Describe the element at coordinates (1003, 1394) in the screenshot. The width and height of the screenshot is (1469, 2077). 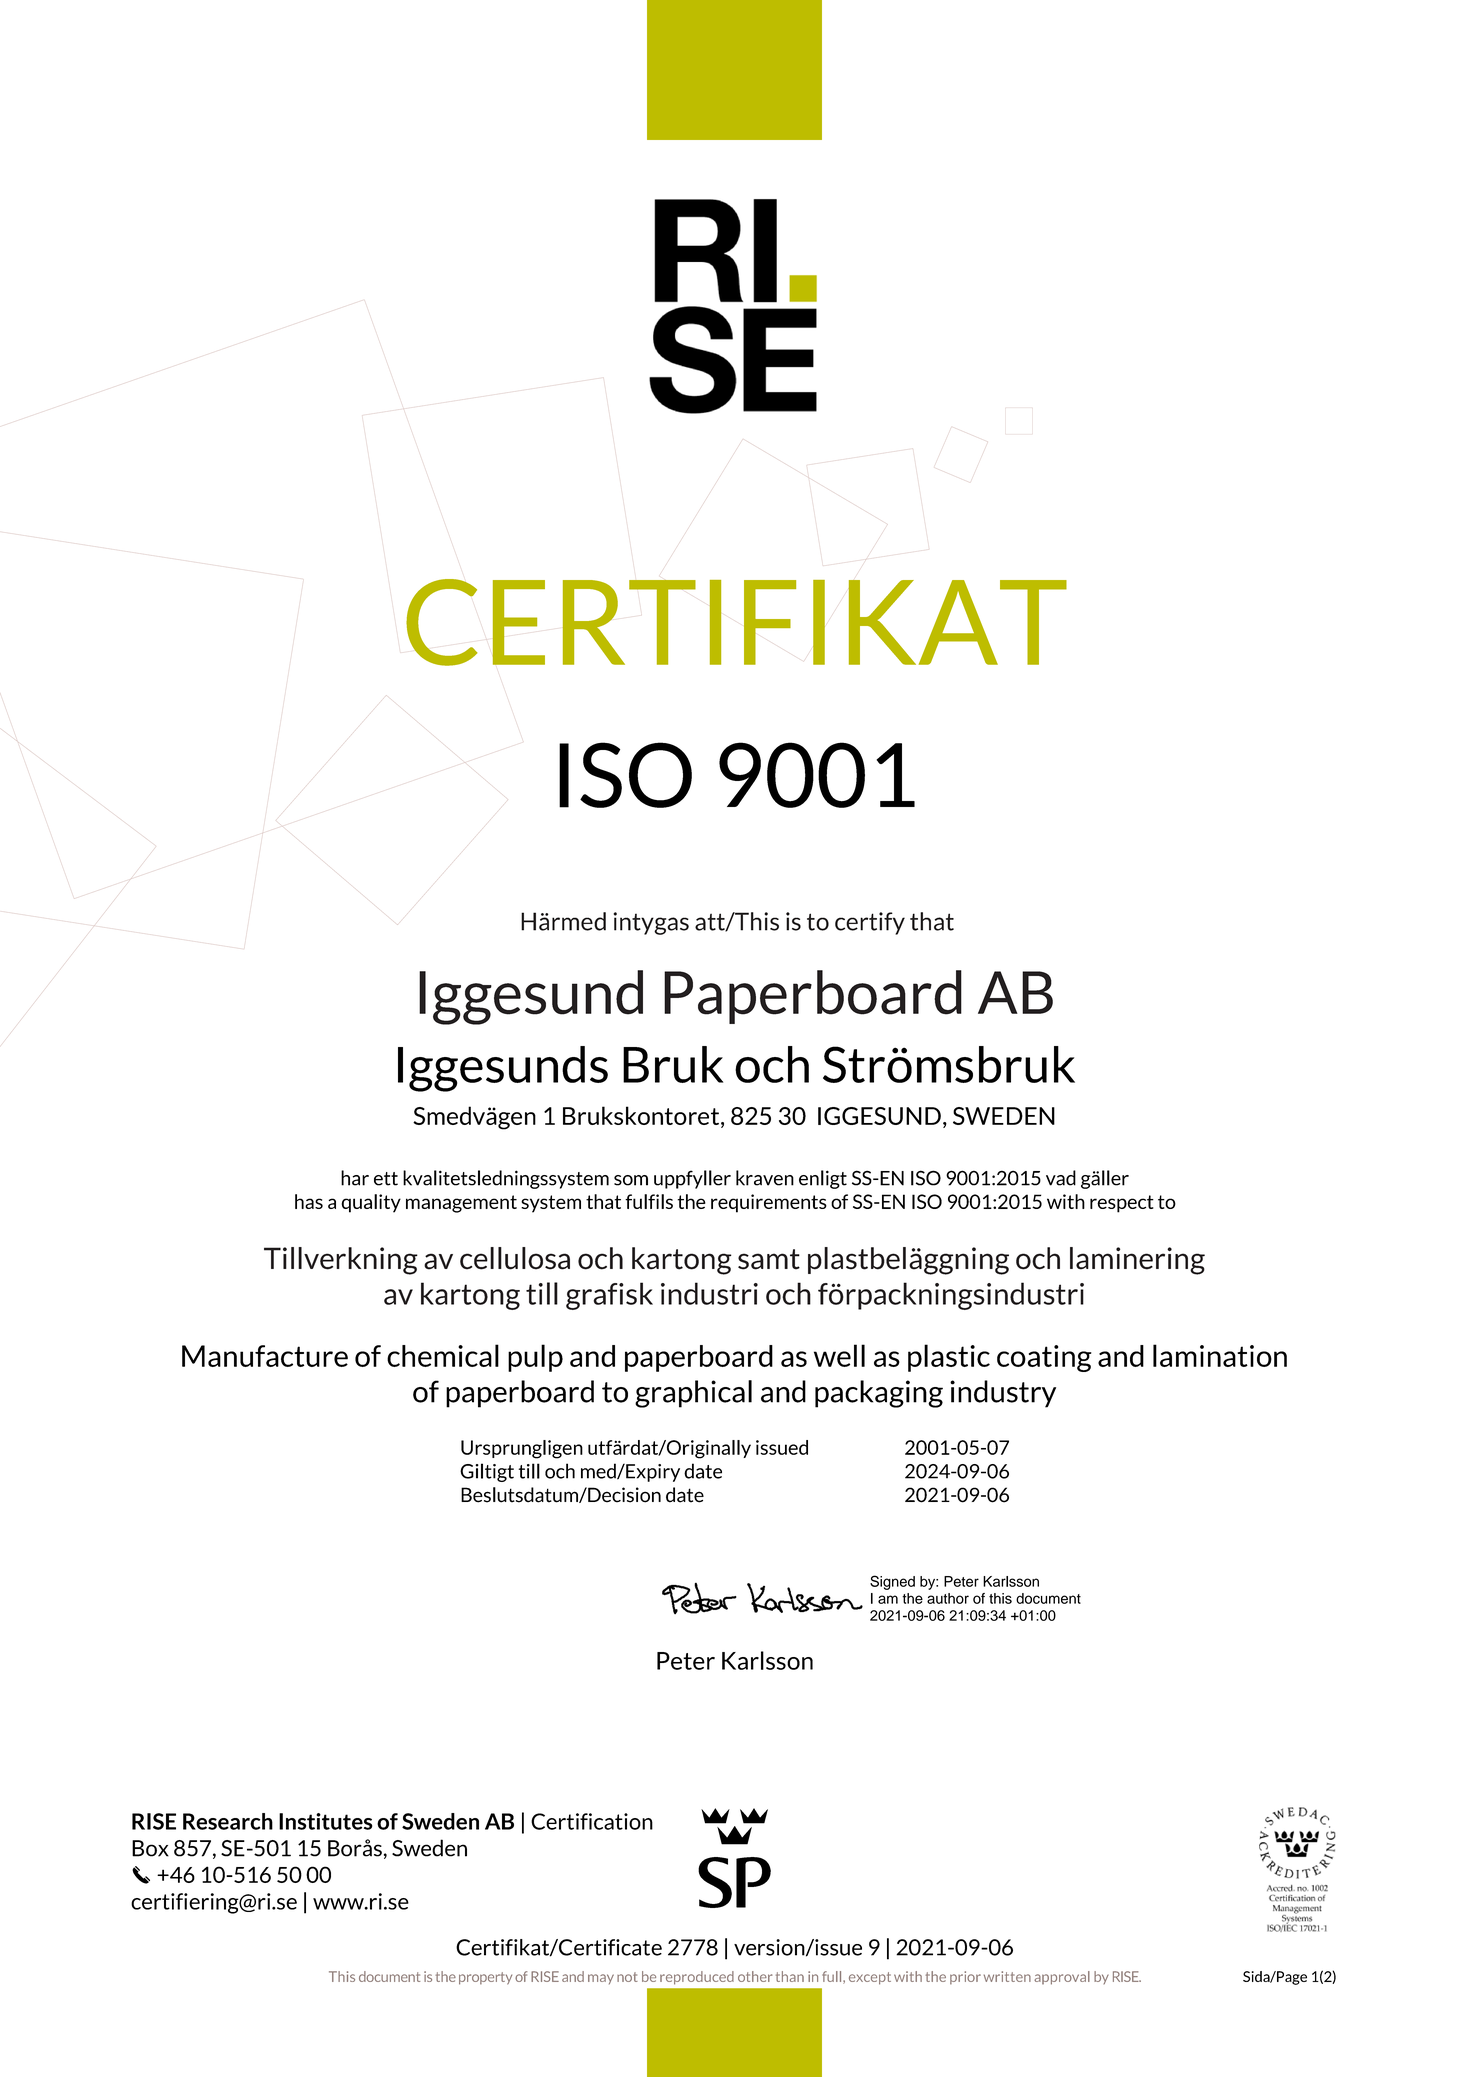
I see `industry` at that location.
